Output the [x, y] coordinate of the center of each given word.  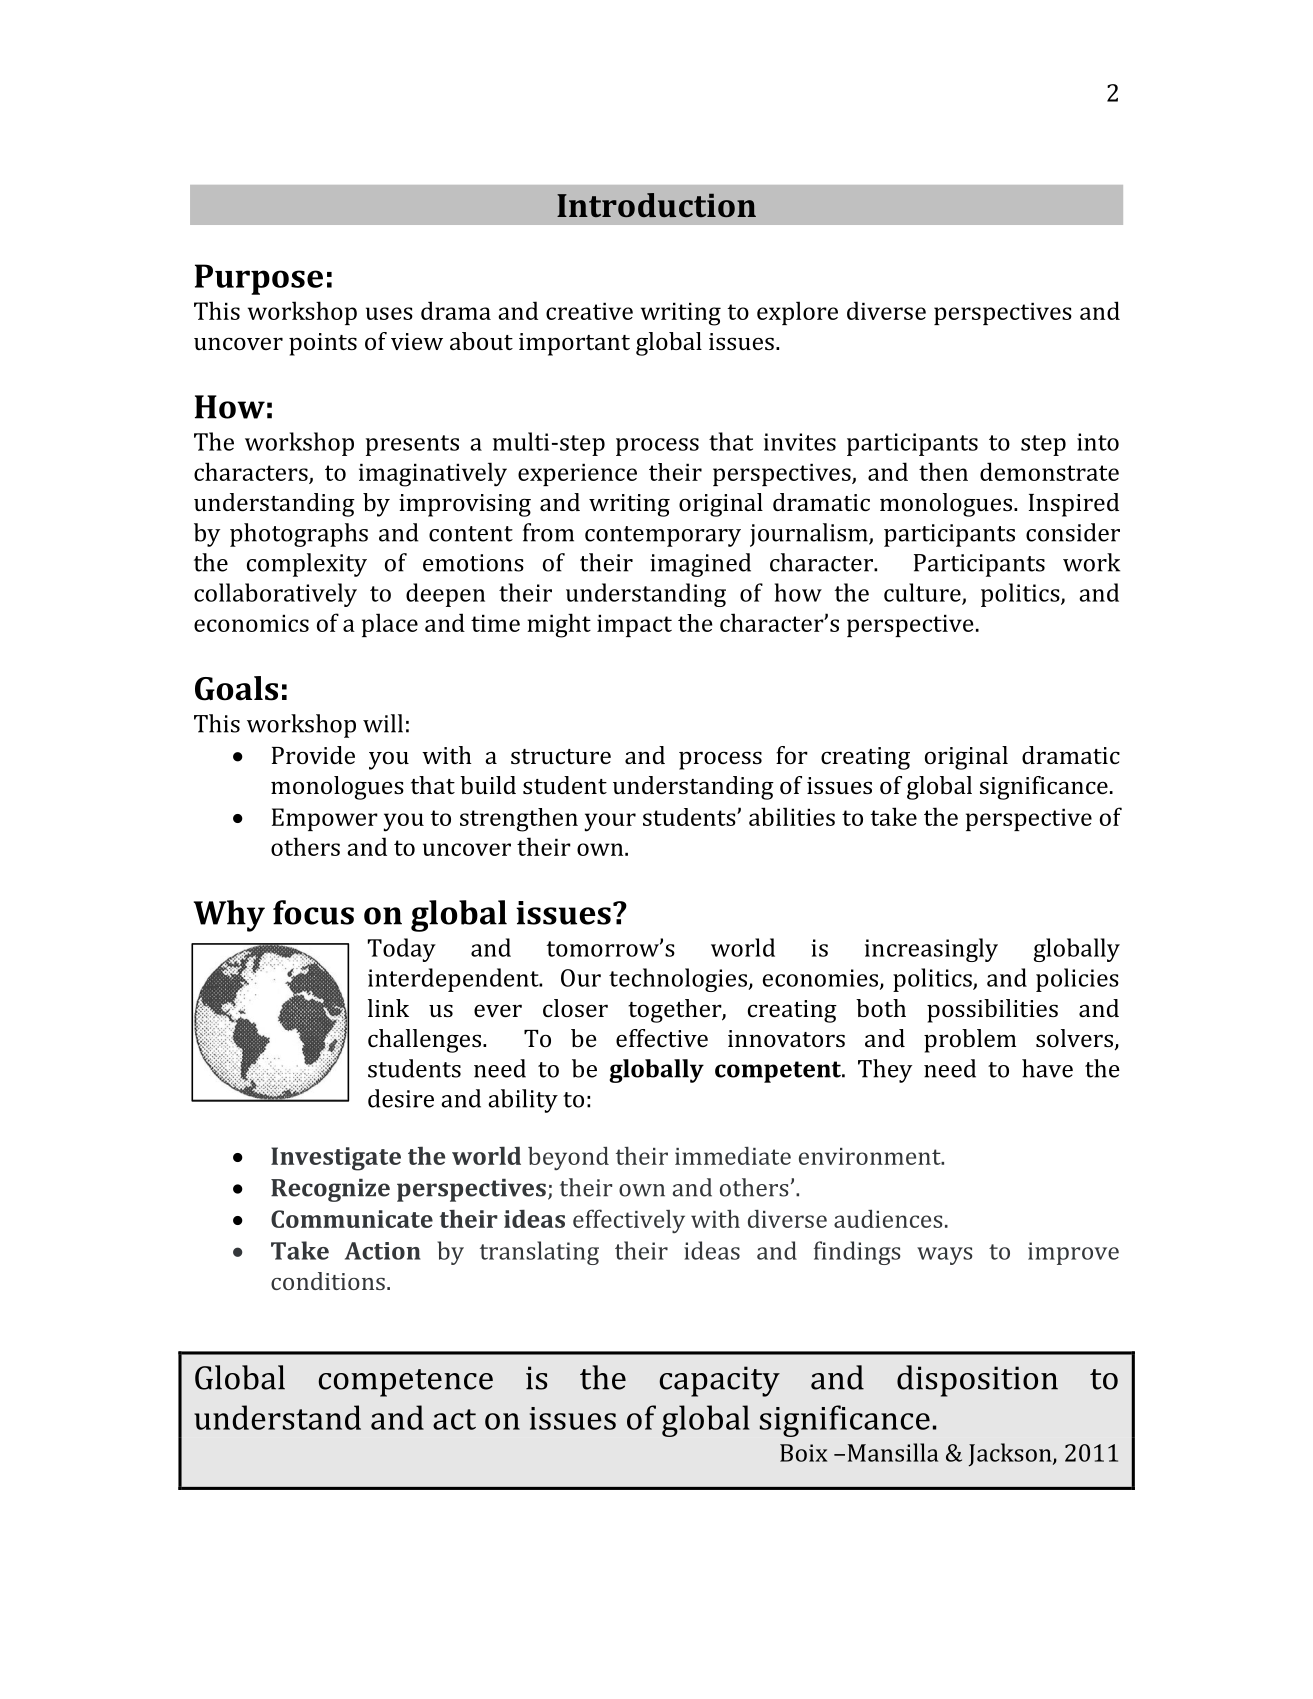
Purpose [259, 279]
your [610, 822]
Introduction [656, 205]
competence [405, 1383]
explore [797, 313]
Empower [325, 819]
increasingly [931, 950]
